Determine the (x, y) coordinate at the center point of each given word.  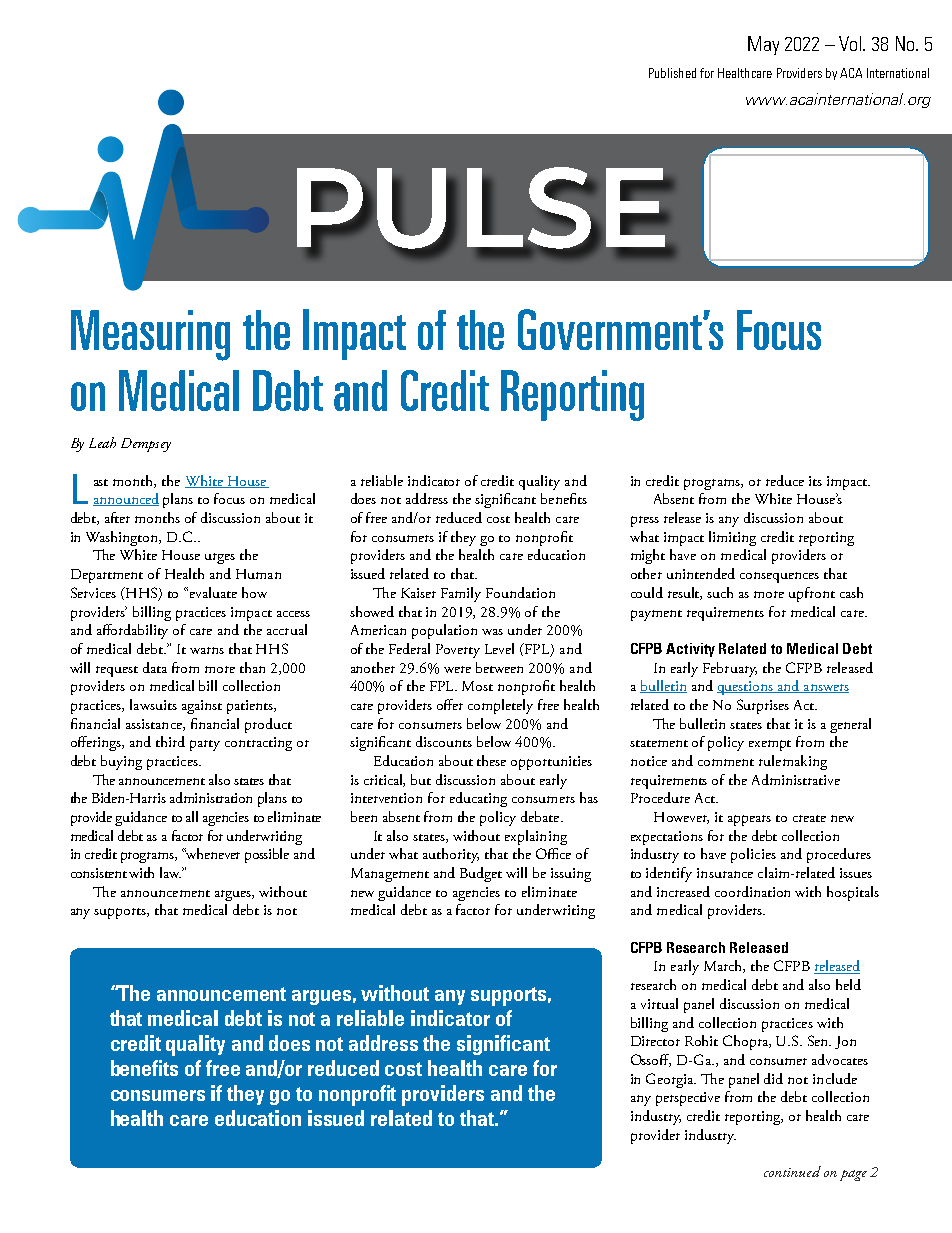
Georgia (671, 1080)
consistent (99, 873)
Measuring (150, 335)
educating (478, 799)
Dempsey (146, 445)
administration (211, 797)
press (645, 521)
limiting (732, 538)
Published (672, 73)
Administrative (796, 779)
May (763, 45)
